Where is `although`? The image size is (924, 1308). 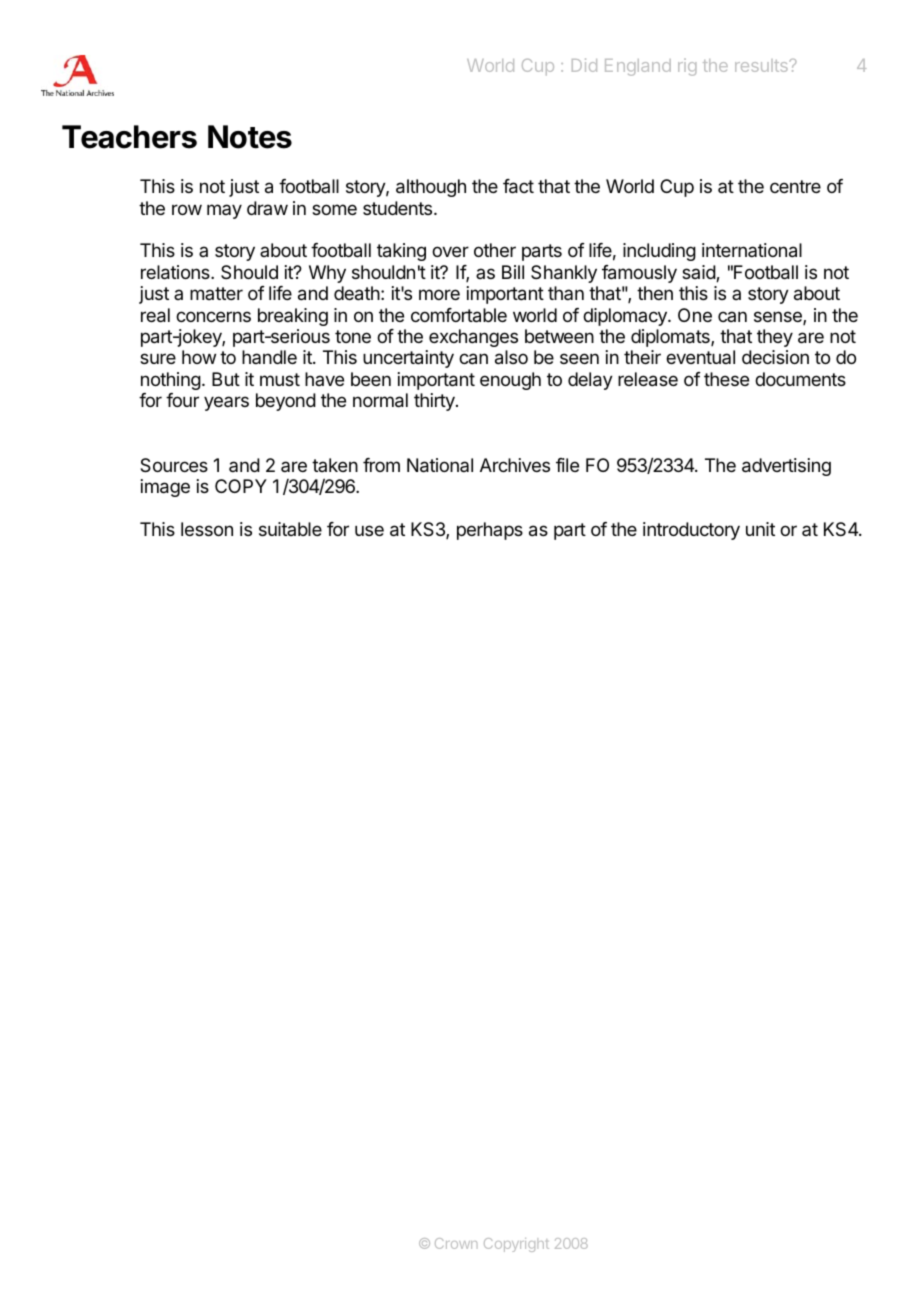
although is located at coordinates (431, 188).
